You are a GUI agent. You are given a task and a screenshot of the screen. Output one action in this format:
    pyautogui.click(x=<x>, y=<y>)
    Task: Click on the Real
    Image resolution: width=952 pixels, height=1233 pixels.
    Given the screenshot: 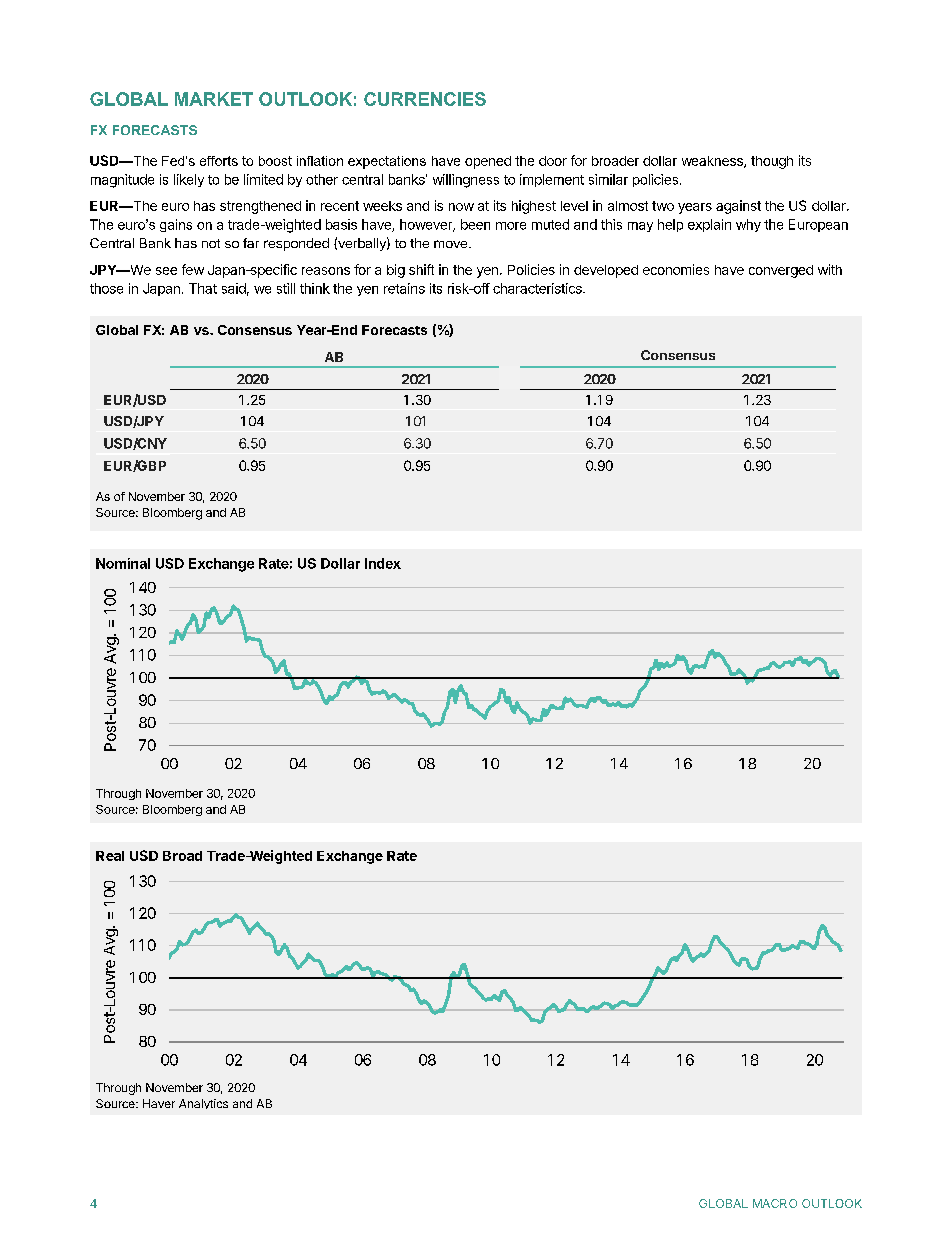 What is the action you would take?
    pyautogui.click(x=110, y=856)
